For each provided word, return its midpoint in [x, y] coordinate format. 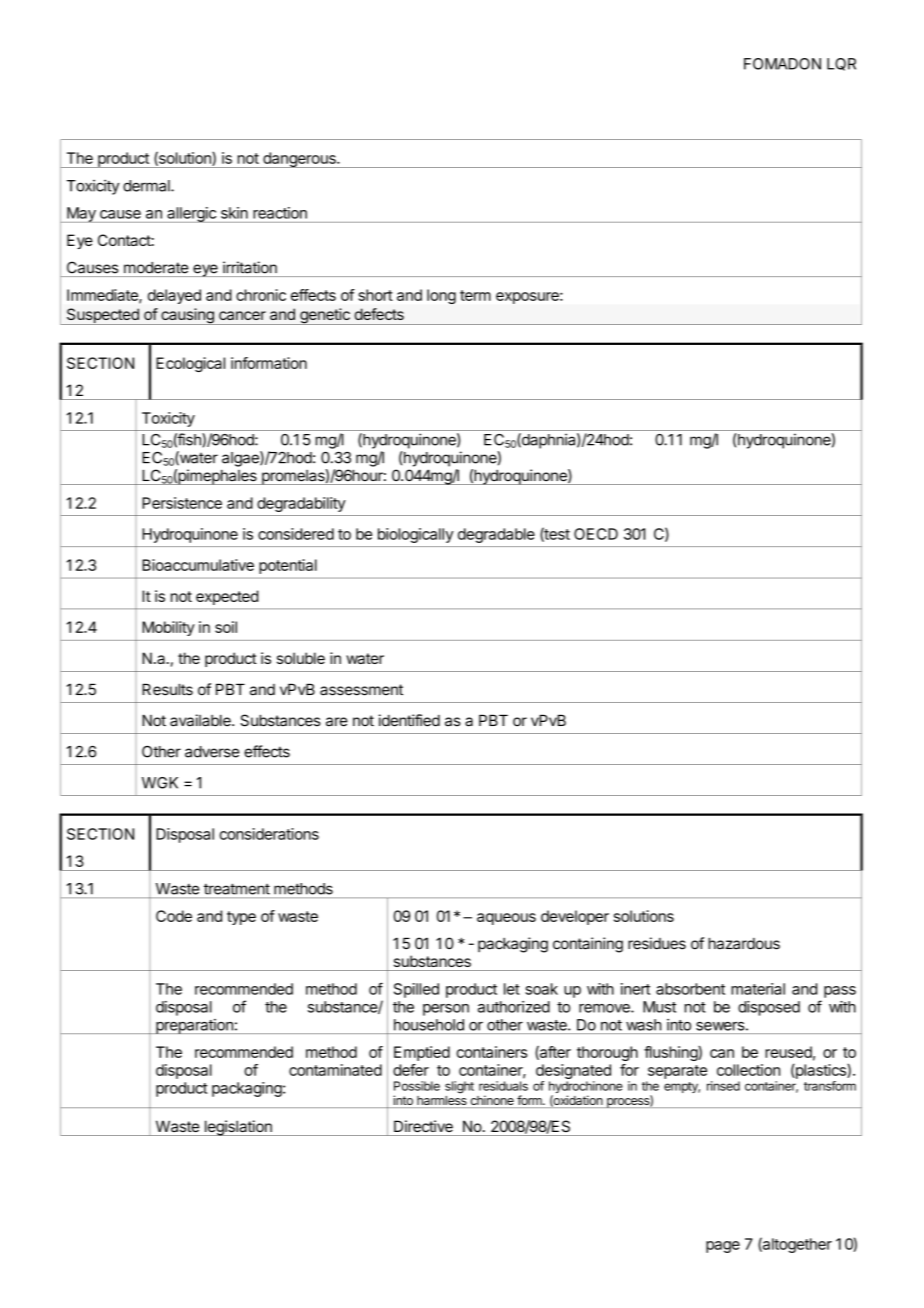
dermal [147, 186]
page [723, 1247]
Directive [423, 1126]
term [475, 295]
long [441, 296]
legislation [238, 1128]
